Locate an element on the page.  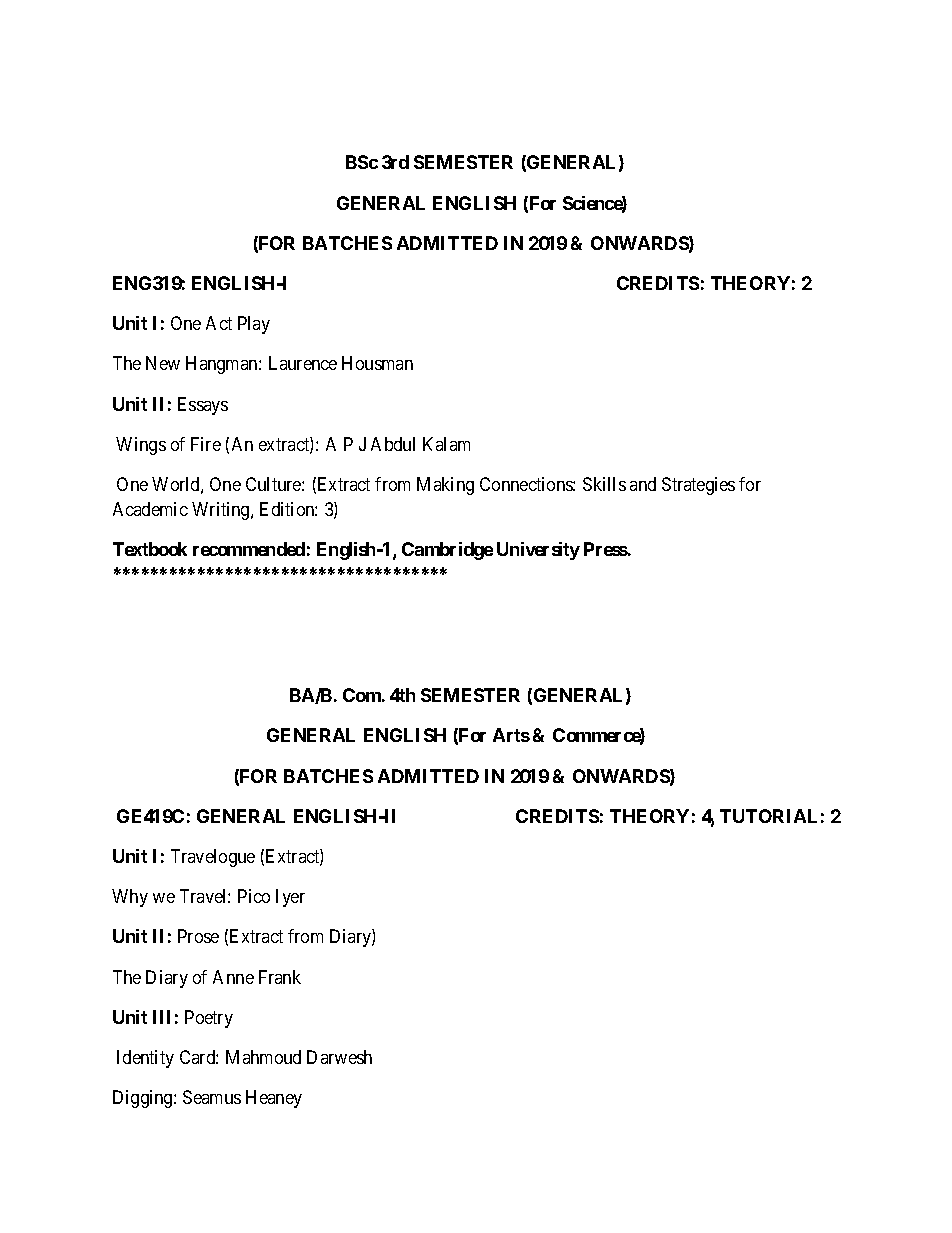
TUTORIAL is located at coordinates (768, 816).
